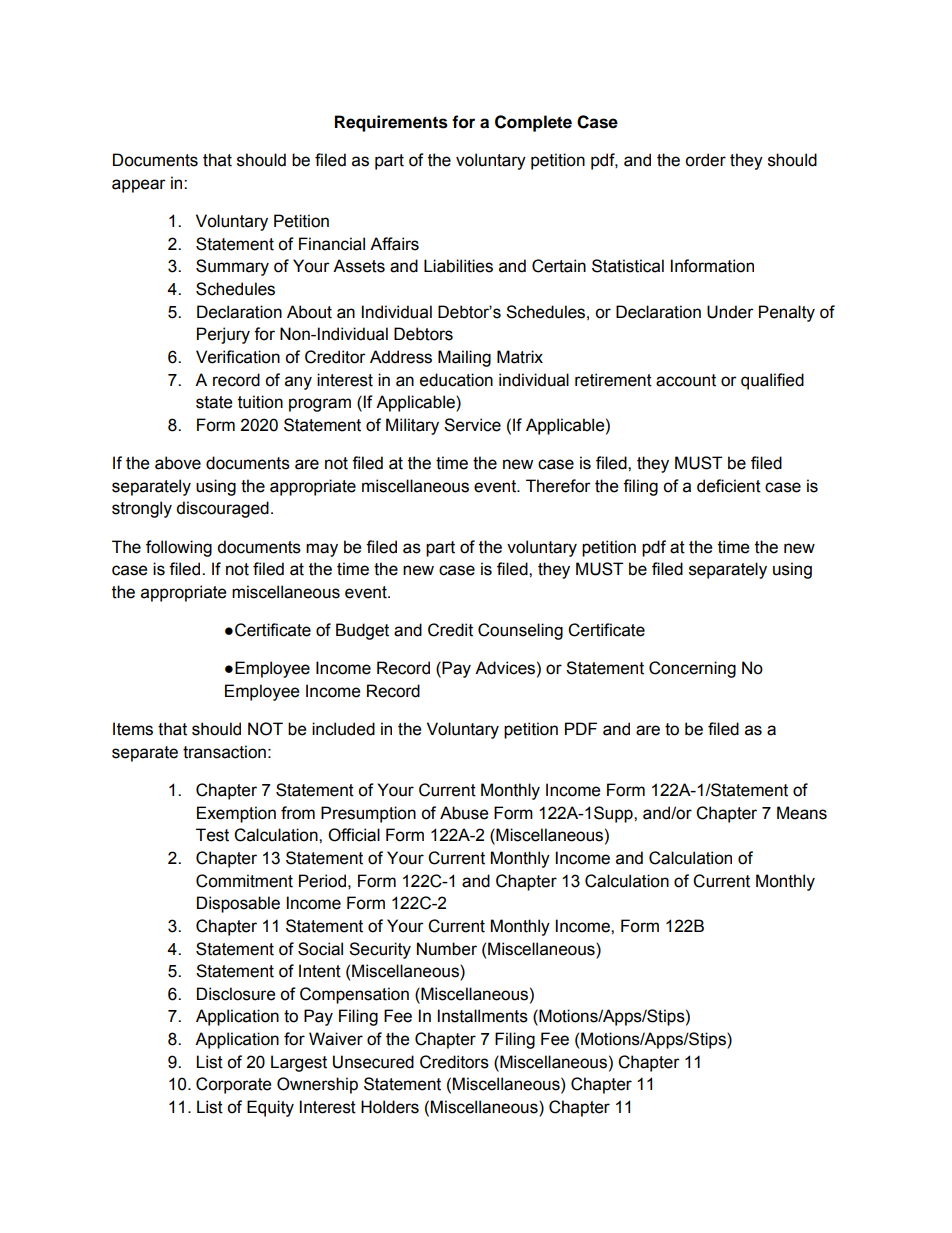 Image resolution: width=952 pixels, height=1233 pixels. I want to click on deficient, so click(729, 486).
